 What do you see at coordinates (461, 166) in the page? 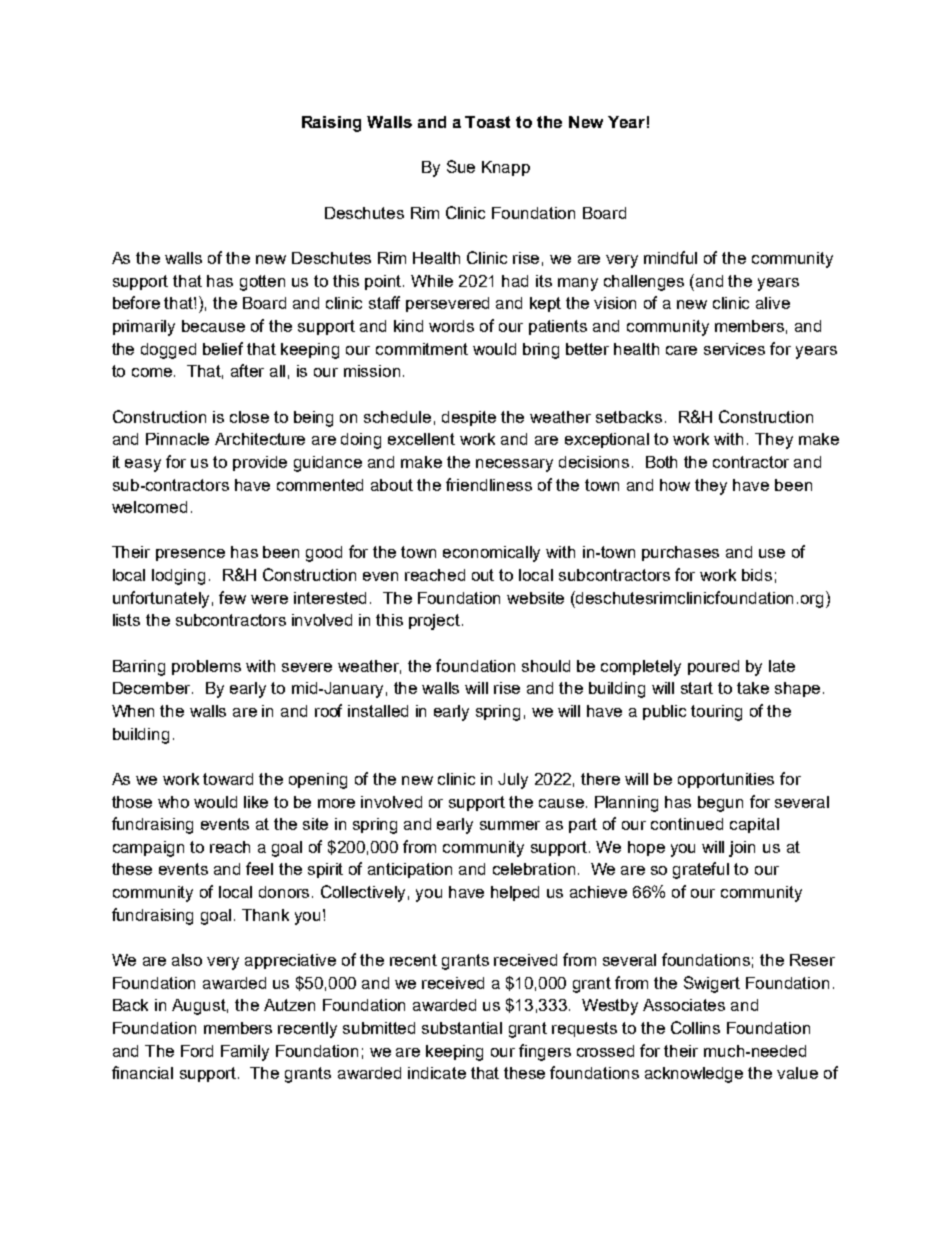
I see `Sue` at bounding box center [461, 166].
